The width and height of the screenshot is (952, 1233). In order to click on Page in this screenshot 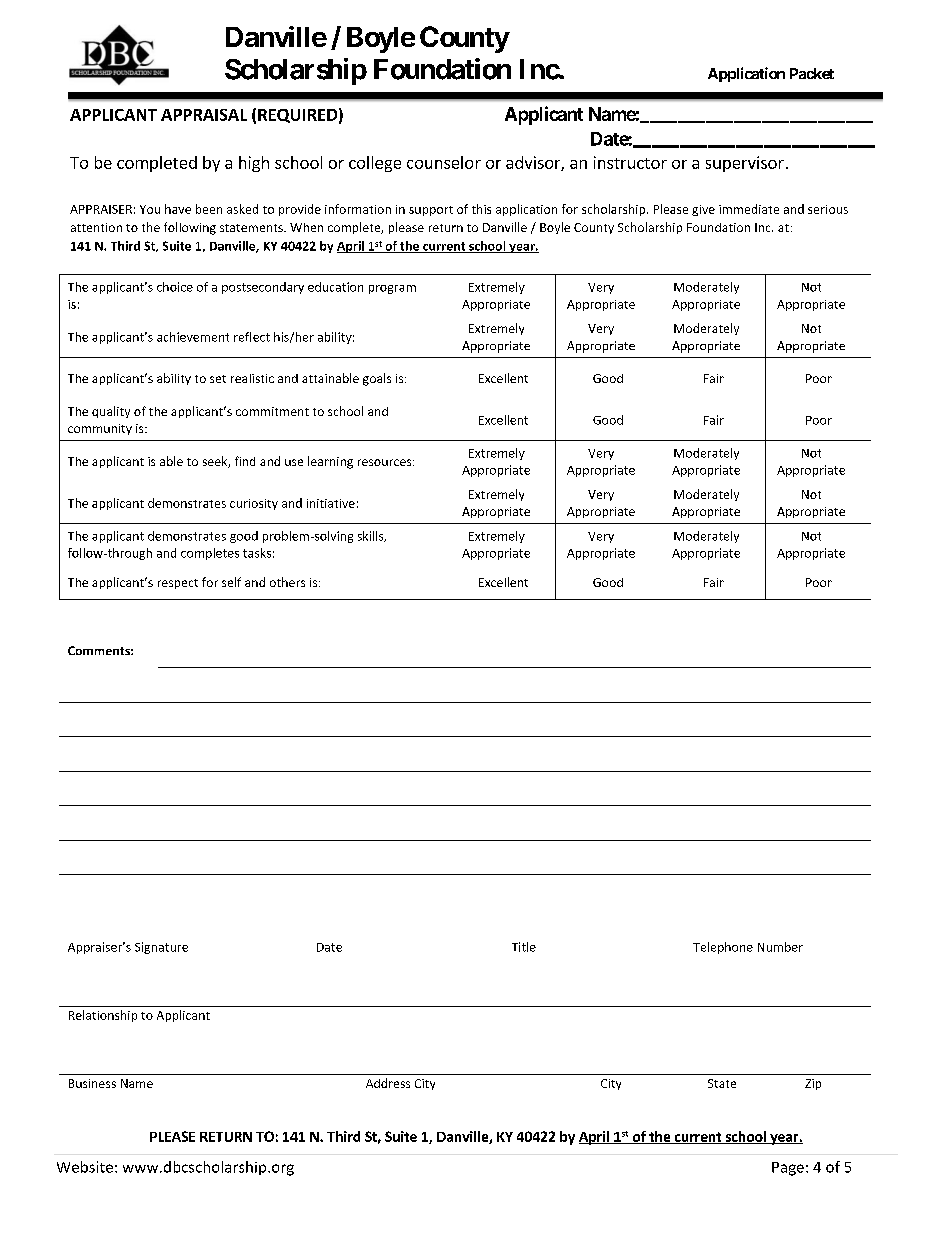, I will do `click(788, 1169)`.
